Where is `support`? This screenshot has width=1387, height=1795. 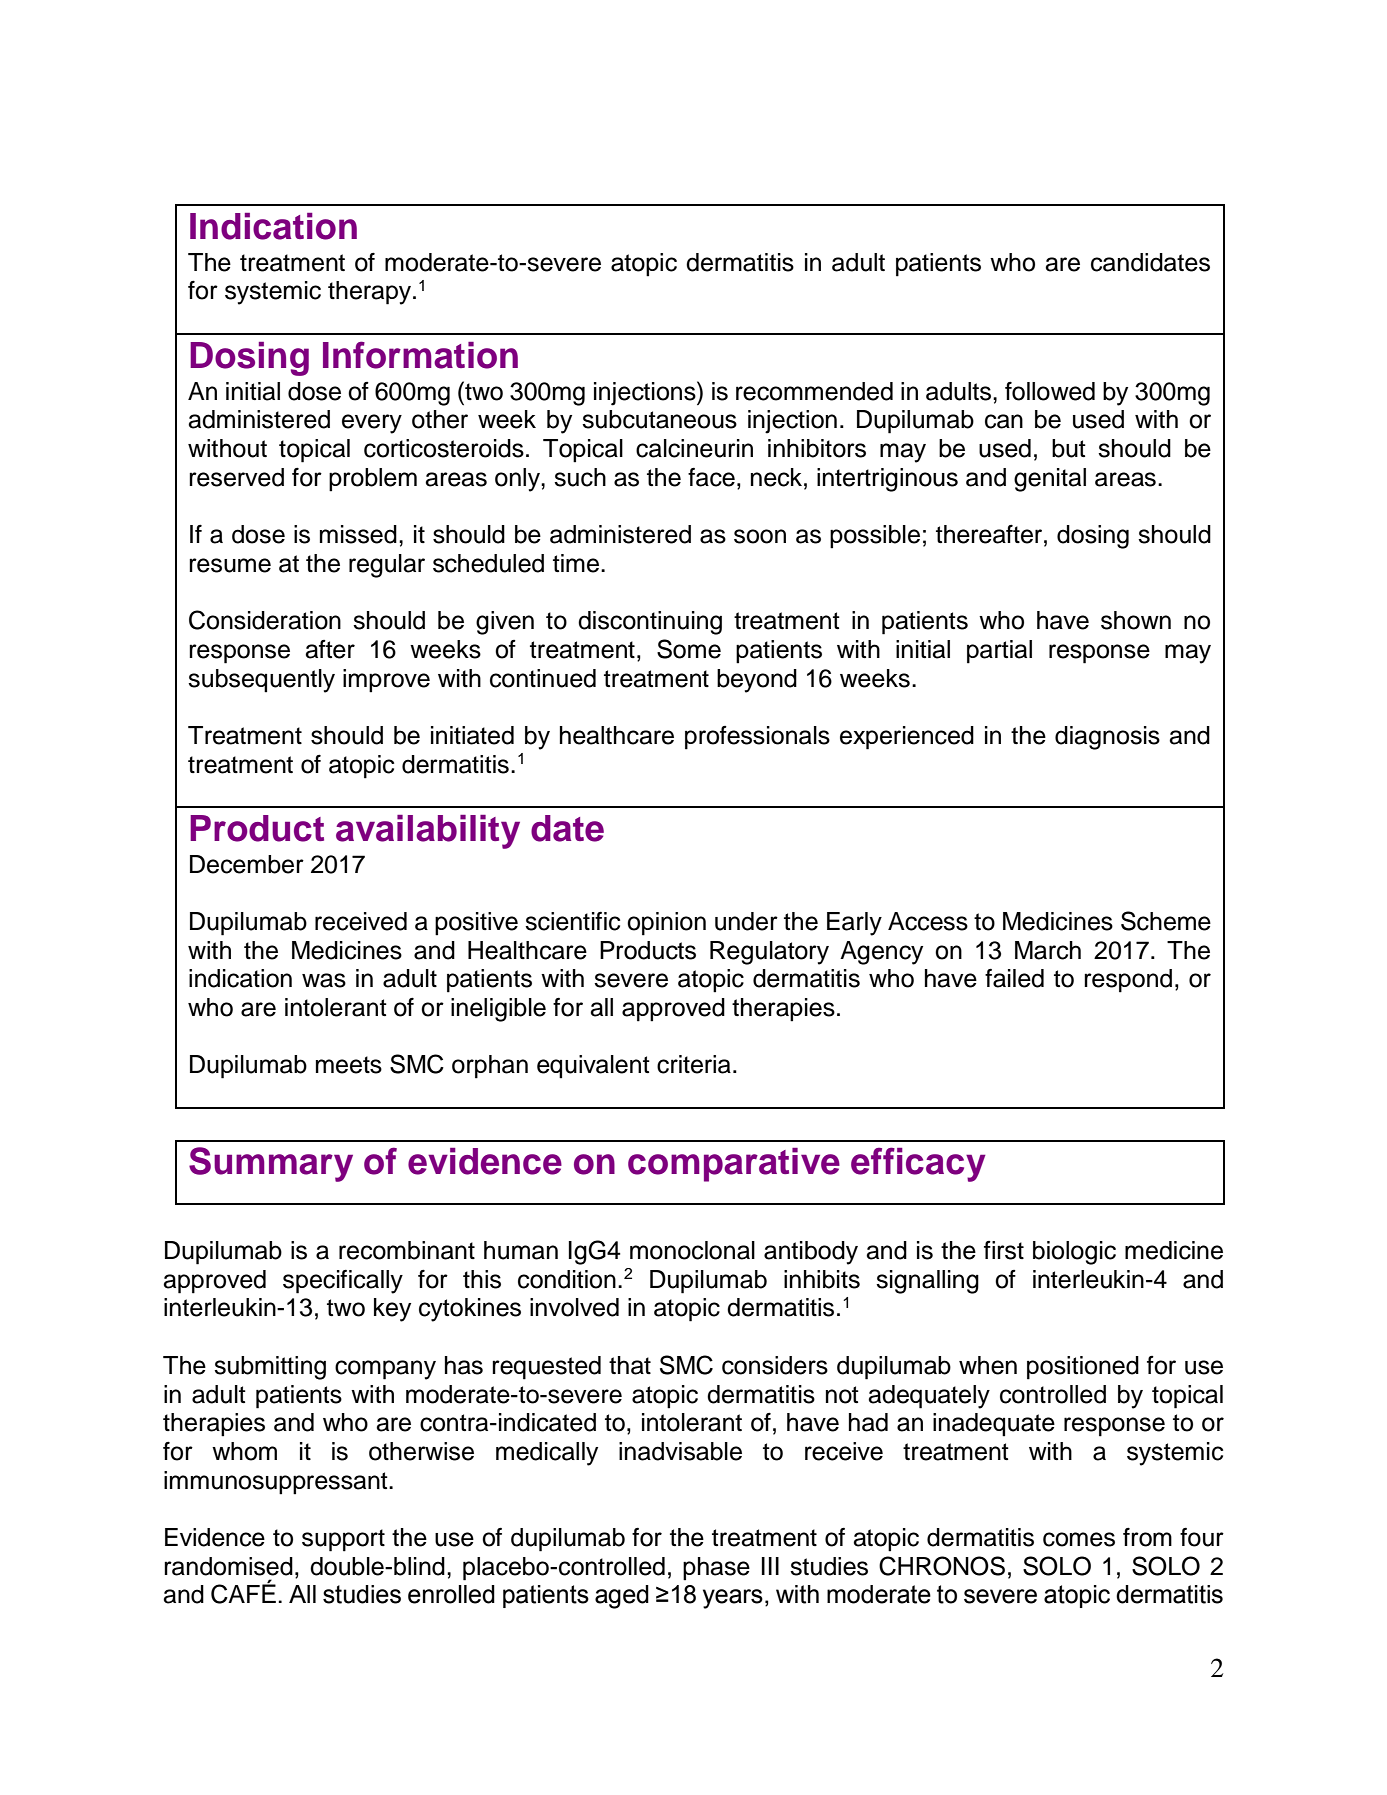 support is located at coordinates (343, 1540).
